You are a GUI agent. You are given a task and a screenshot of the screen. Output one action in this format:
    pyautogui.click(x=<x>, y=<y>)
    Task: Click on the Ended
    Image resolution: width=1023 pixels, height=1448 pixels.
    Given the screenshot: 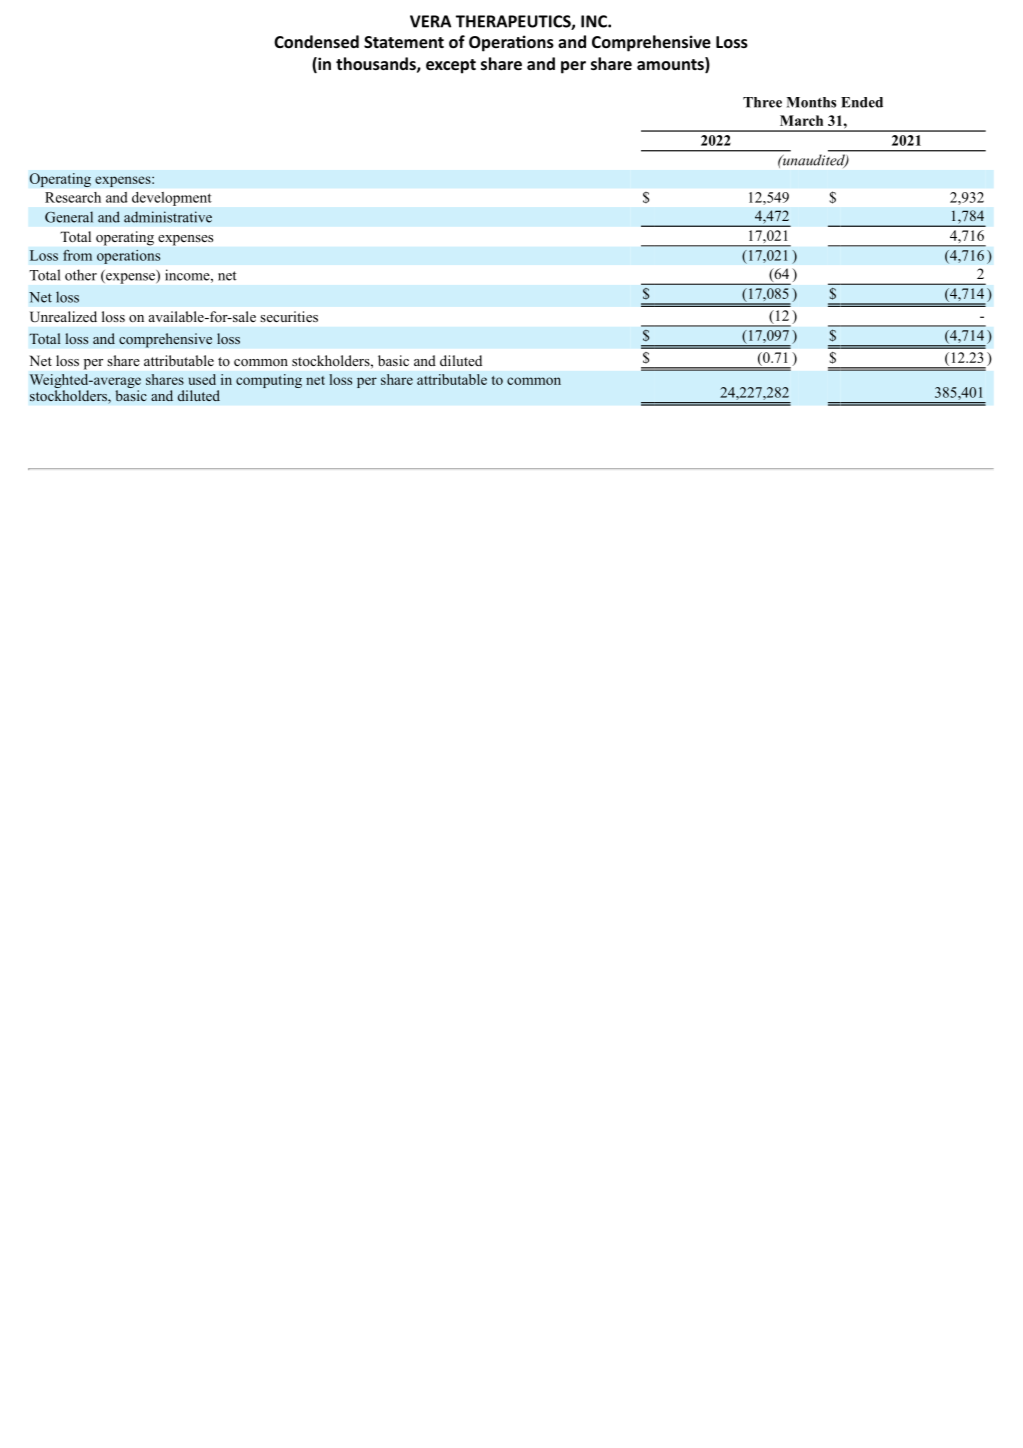 What is the action you would take?
    pyautogui.click(x=862, y=102)
